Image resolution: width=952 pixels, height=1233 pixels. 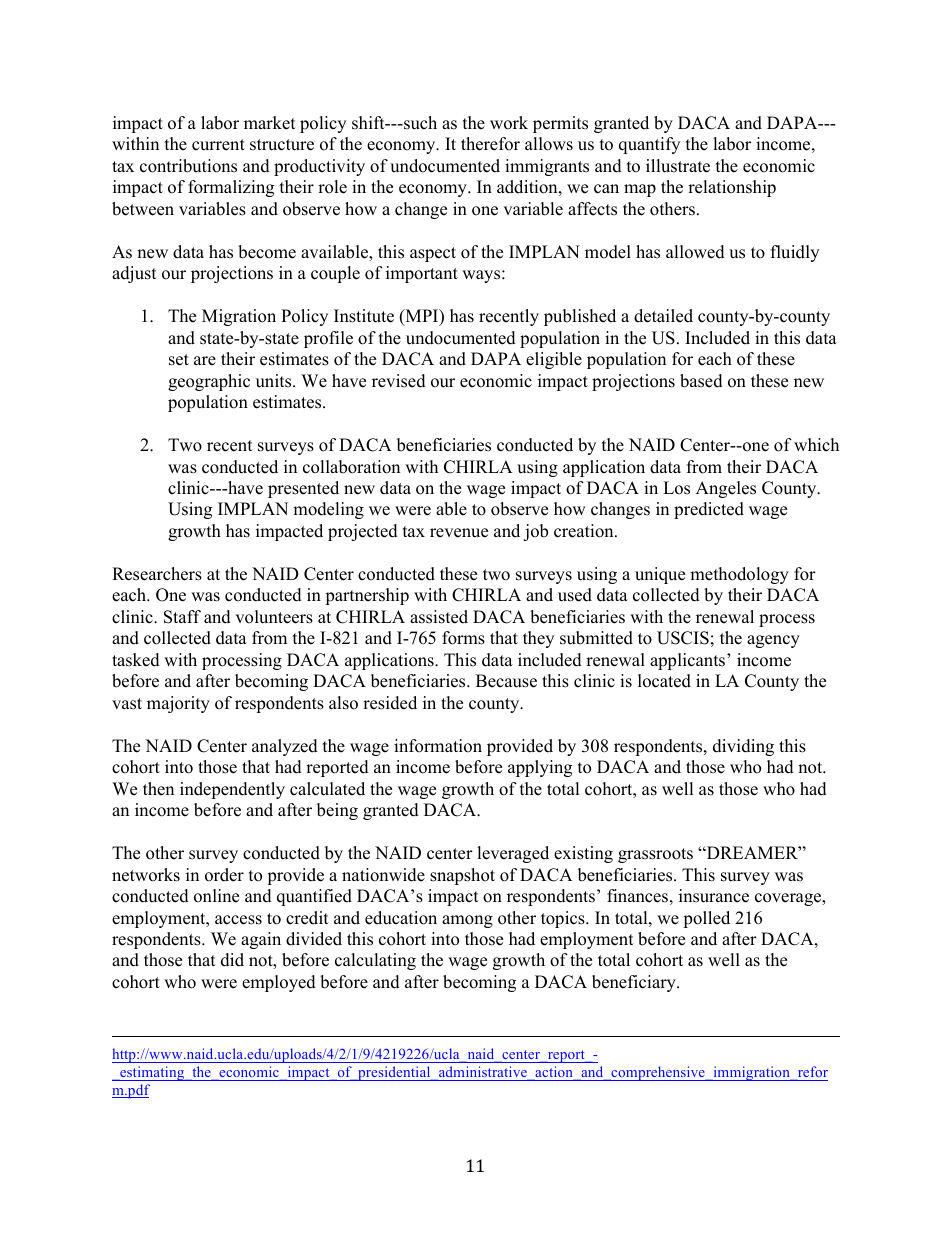 I want to click on polled, so click(x=706, y=919).
